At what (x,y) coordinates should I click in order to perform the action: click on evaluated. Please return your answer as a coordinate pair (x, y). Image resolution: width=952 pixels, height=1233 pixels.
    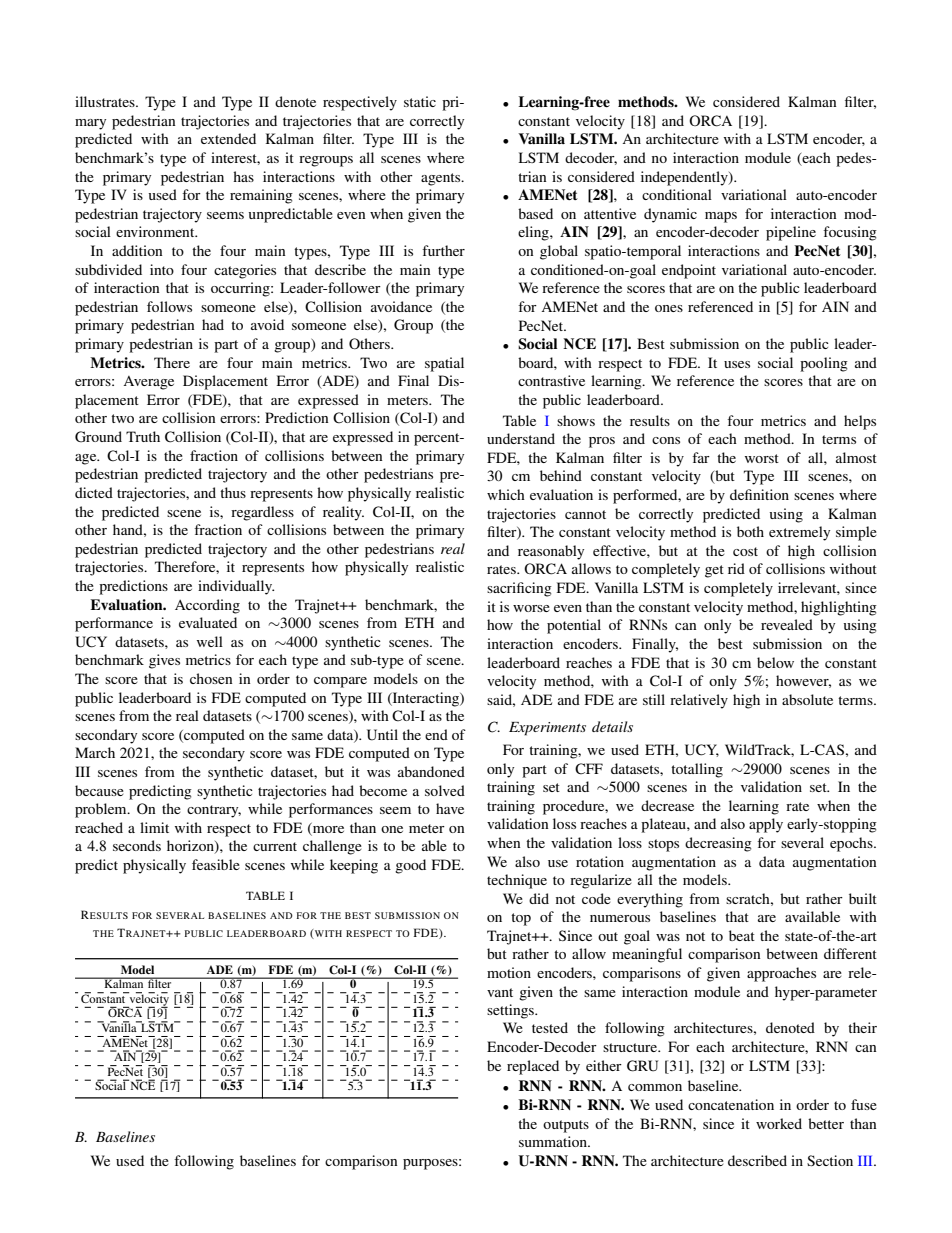
    Looking at the image, I should click on (208, 622).
